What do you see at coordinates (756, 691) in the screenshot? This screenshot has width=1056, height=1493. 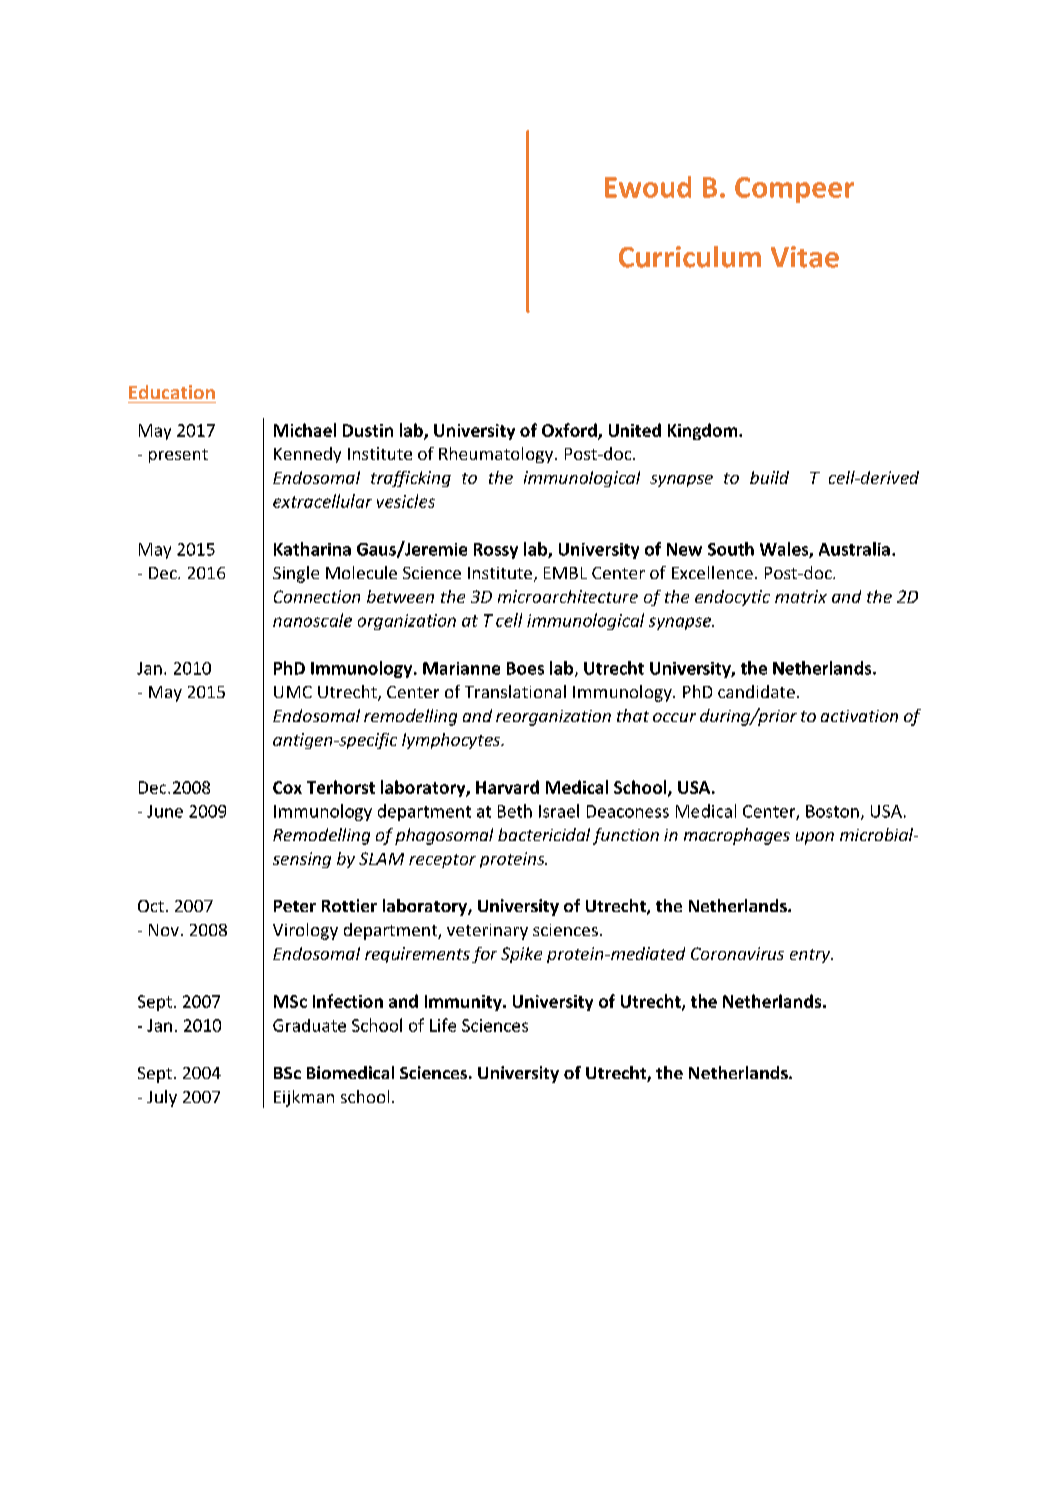 I see `candidate` at bounding box center [756, 691].
